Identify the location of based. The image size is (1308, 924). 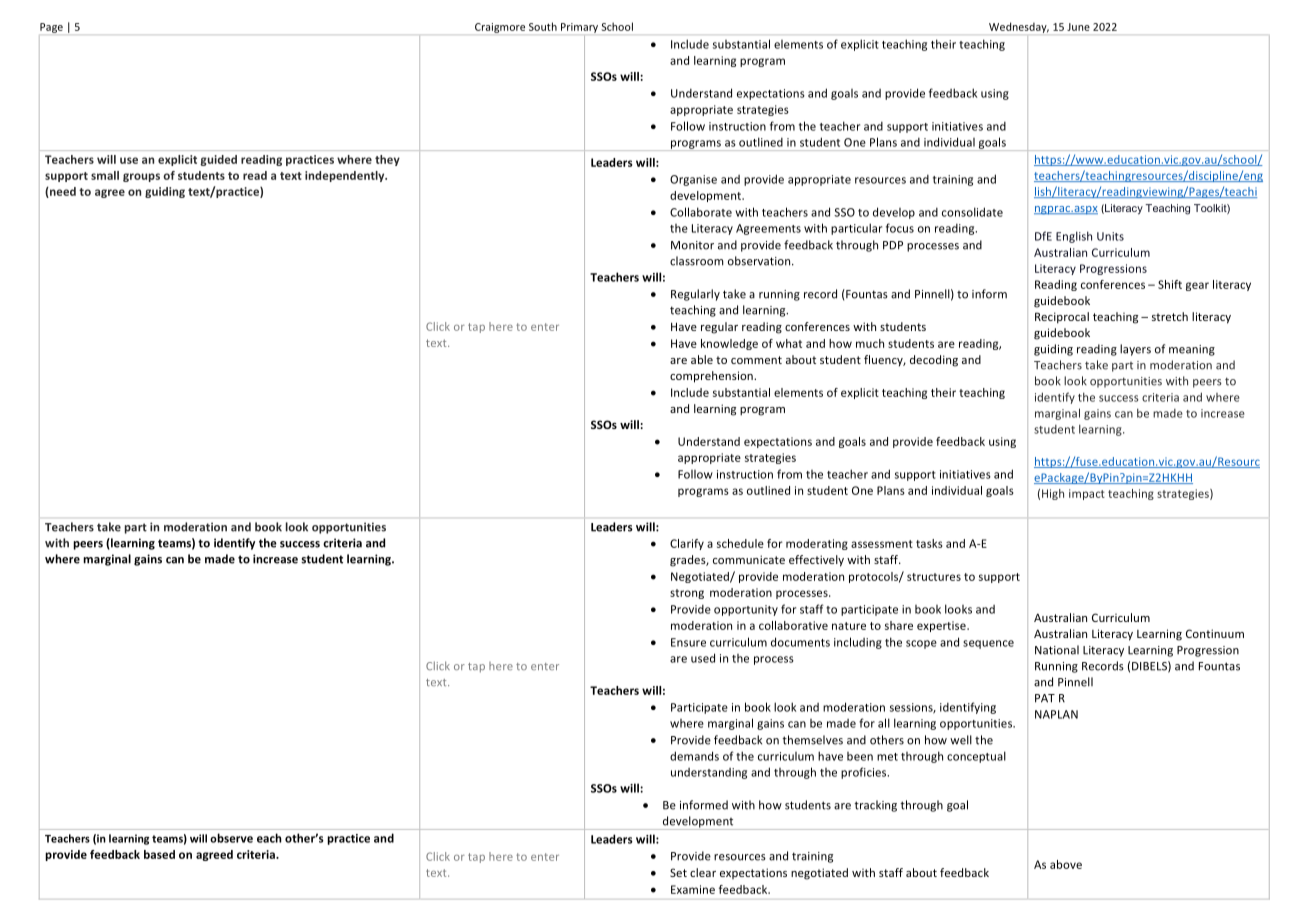
(159, 854).
